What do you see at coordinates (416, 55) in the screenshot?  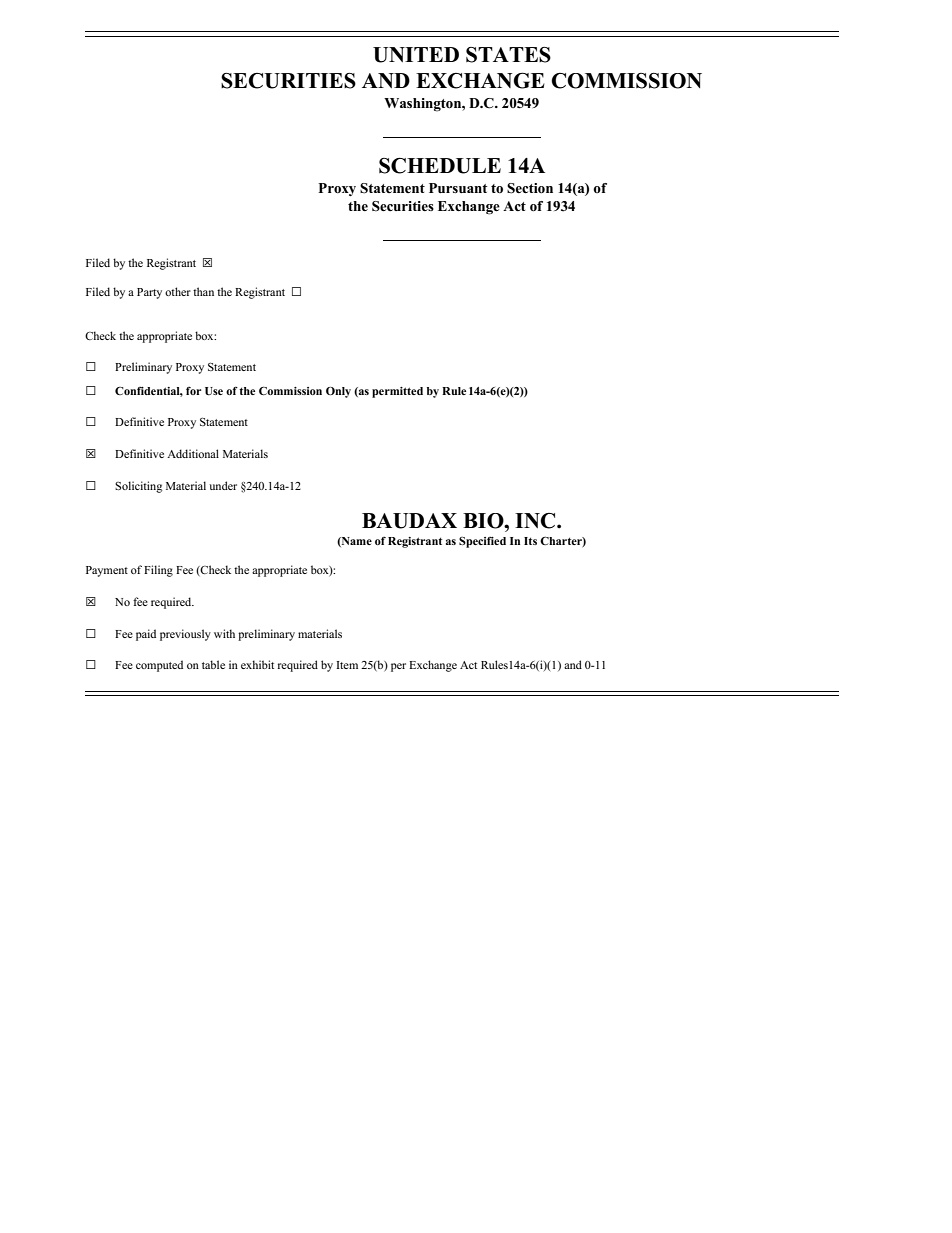 I see `UNITED` at bounding box center [416, 55].
